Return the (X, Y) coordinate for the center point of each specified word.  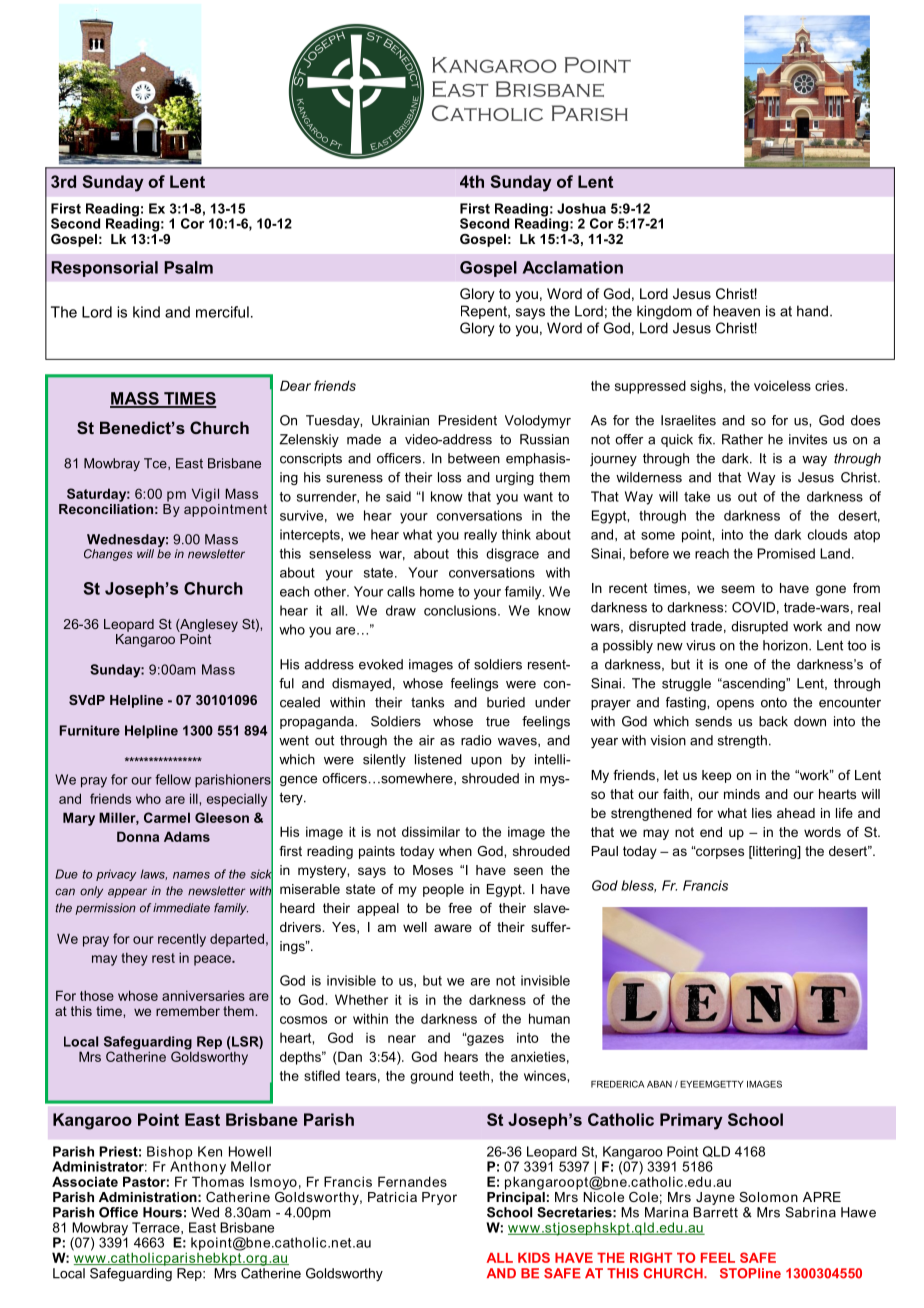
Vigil (205, 495)
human (549, 1018)
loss (449, 477)
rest (163, 958)
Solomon (768, 1197)
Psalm (188, 267)
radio (476, 740)
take (697, 496)
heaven (736, 311)
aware (453, 928)
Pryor (439, 1198)
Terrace (157, 1227)
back (773, 721)
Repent (485, 312)
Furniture (89, 730)
